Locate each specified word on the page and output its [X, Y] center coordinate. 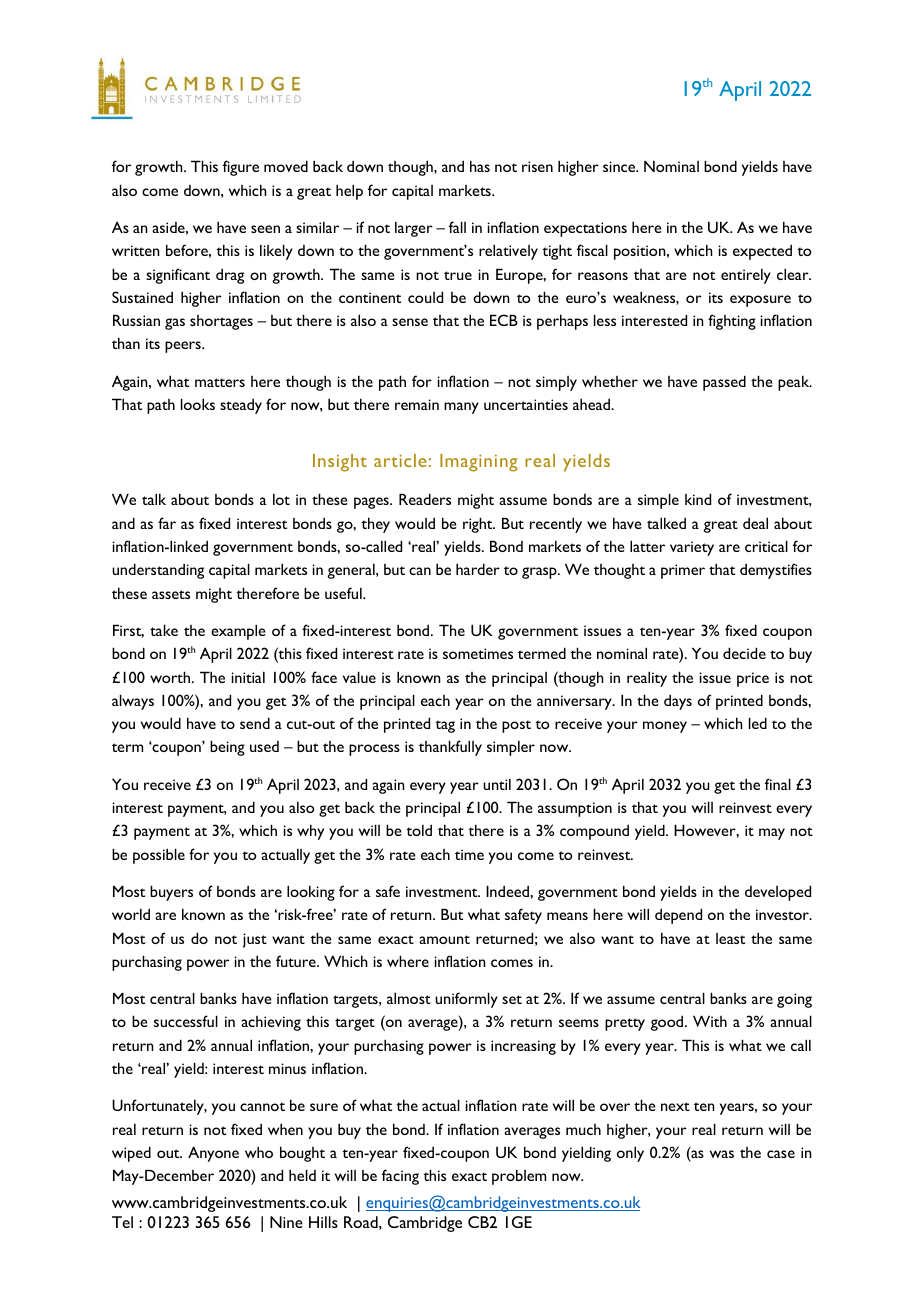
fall [457, 227]
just [255, 940]
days [678, 702]
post [516, 726]
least [730, 938]
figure [241, 168]
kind [698, 499]
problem [519, 1177]
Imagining [479, 463]
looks [198, 404]
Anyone [213, 1154]
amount [444, 939]
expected [762, 252]
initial [248, 677]
